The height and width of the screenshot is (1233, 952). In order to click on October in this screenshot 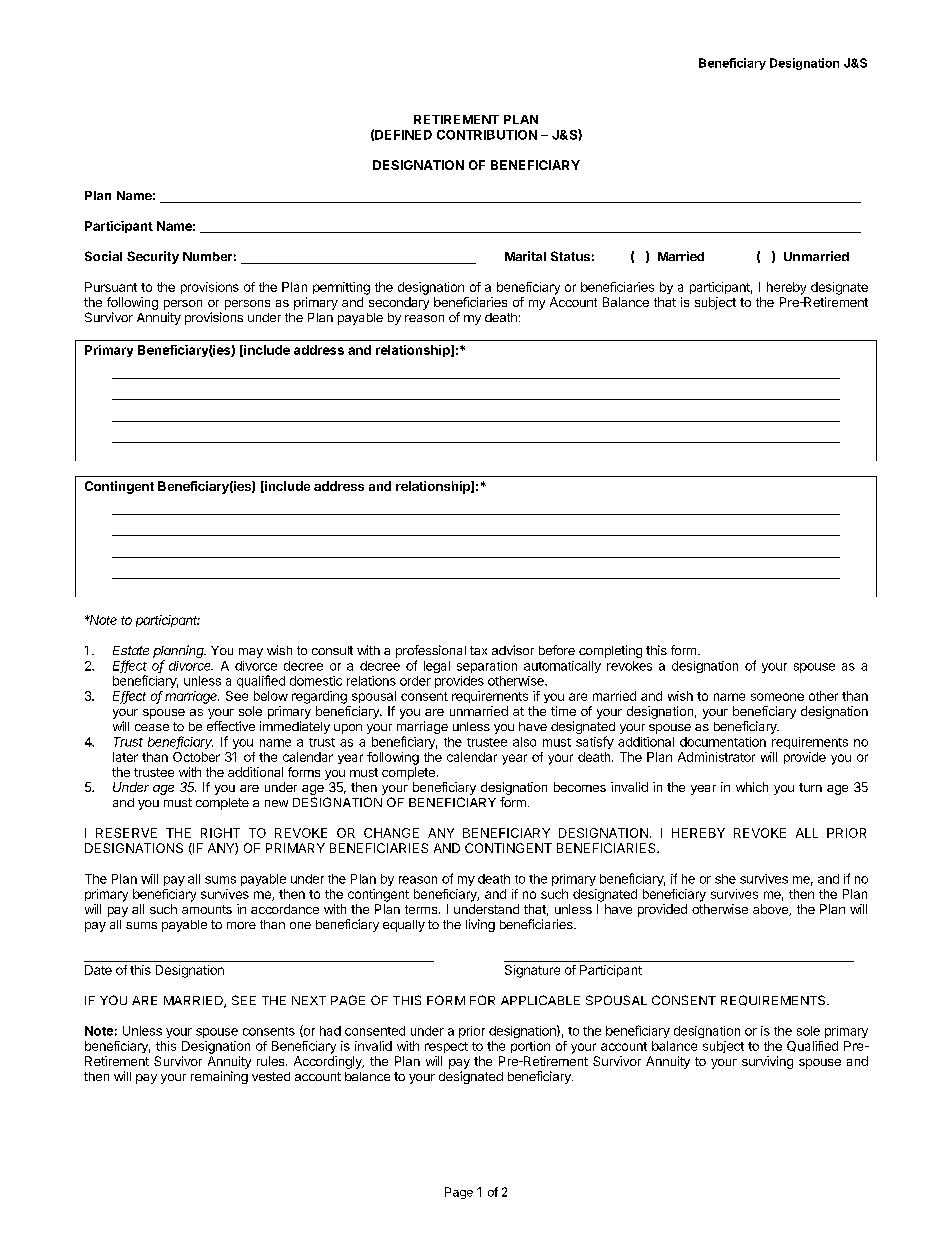, I will do `click(196, 757)`.
